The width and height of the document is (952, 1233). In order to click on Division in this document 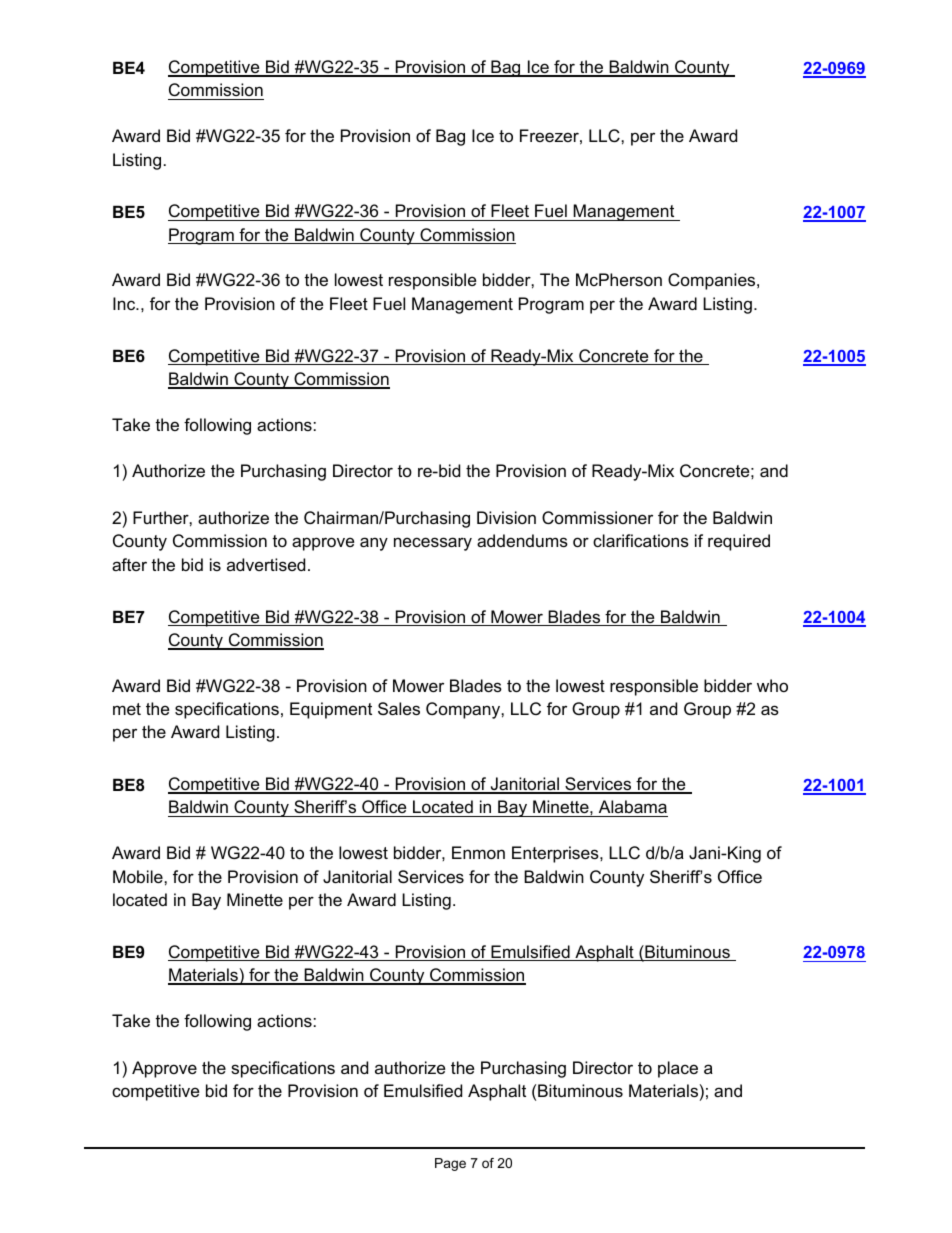, I will do `click(506, 517)`.
